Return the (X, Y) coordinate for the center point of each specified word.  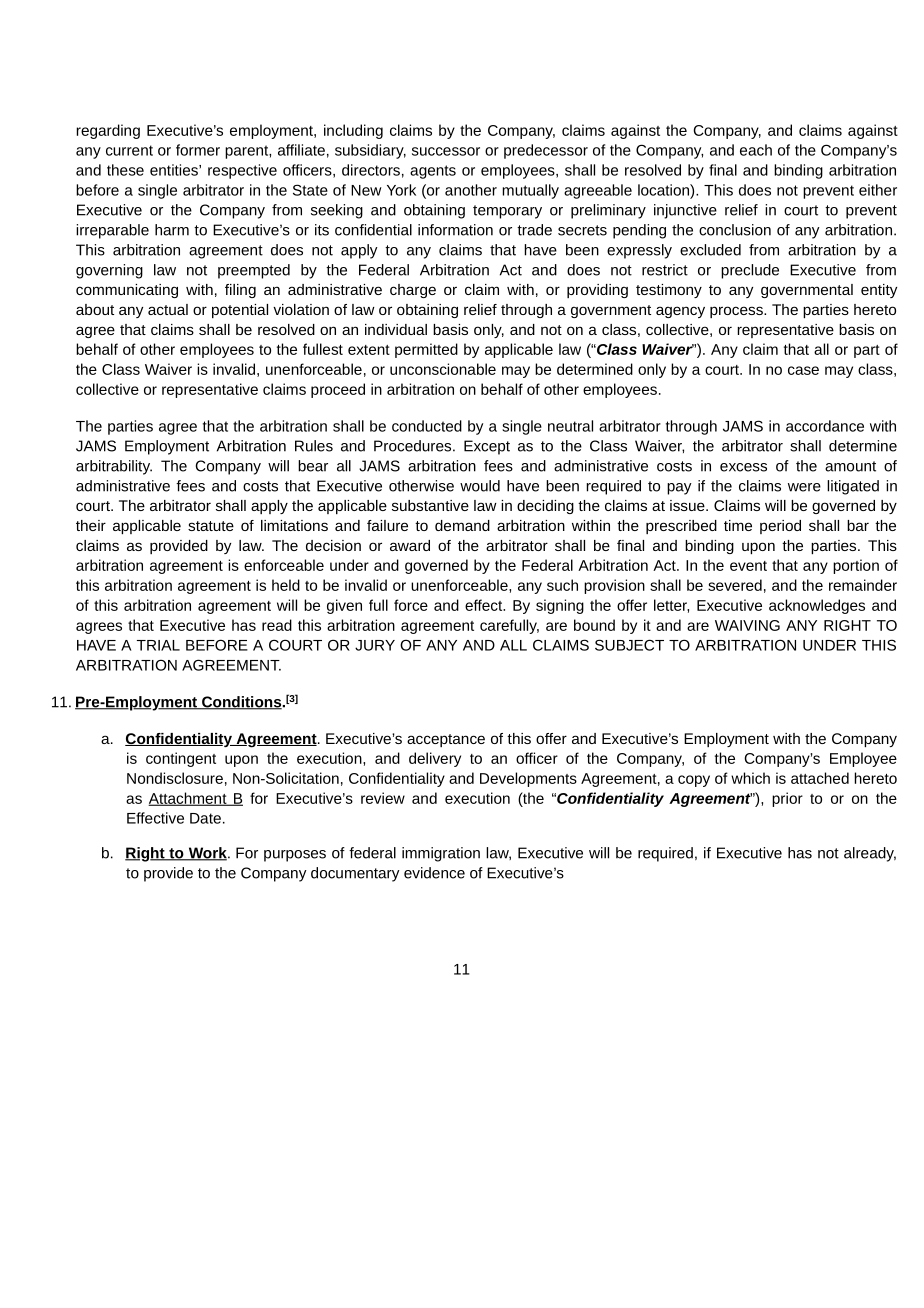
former (198, 150)
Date (205, 818)
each (756, 150)
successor (446, 151)
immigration (441, 854)
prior (787, 799)
